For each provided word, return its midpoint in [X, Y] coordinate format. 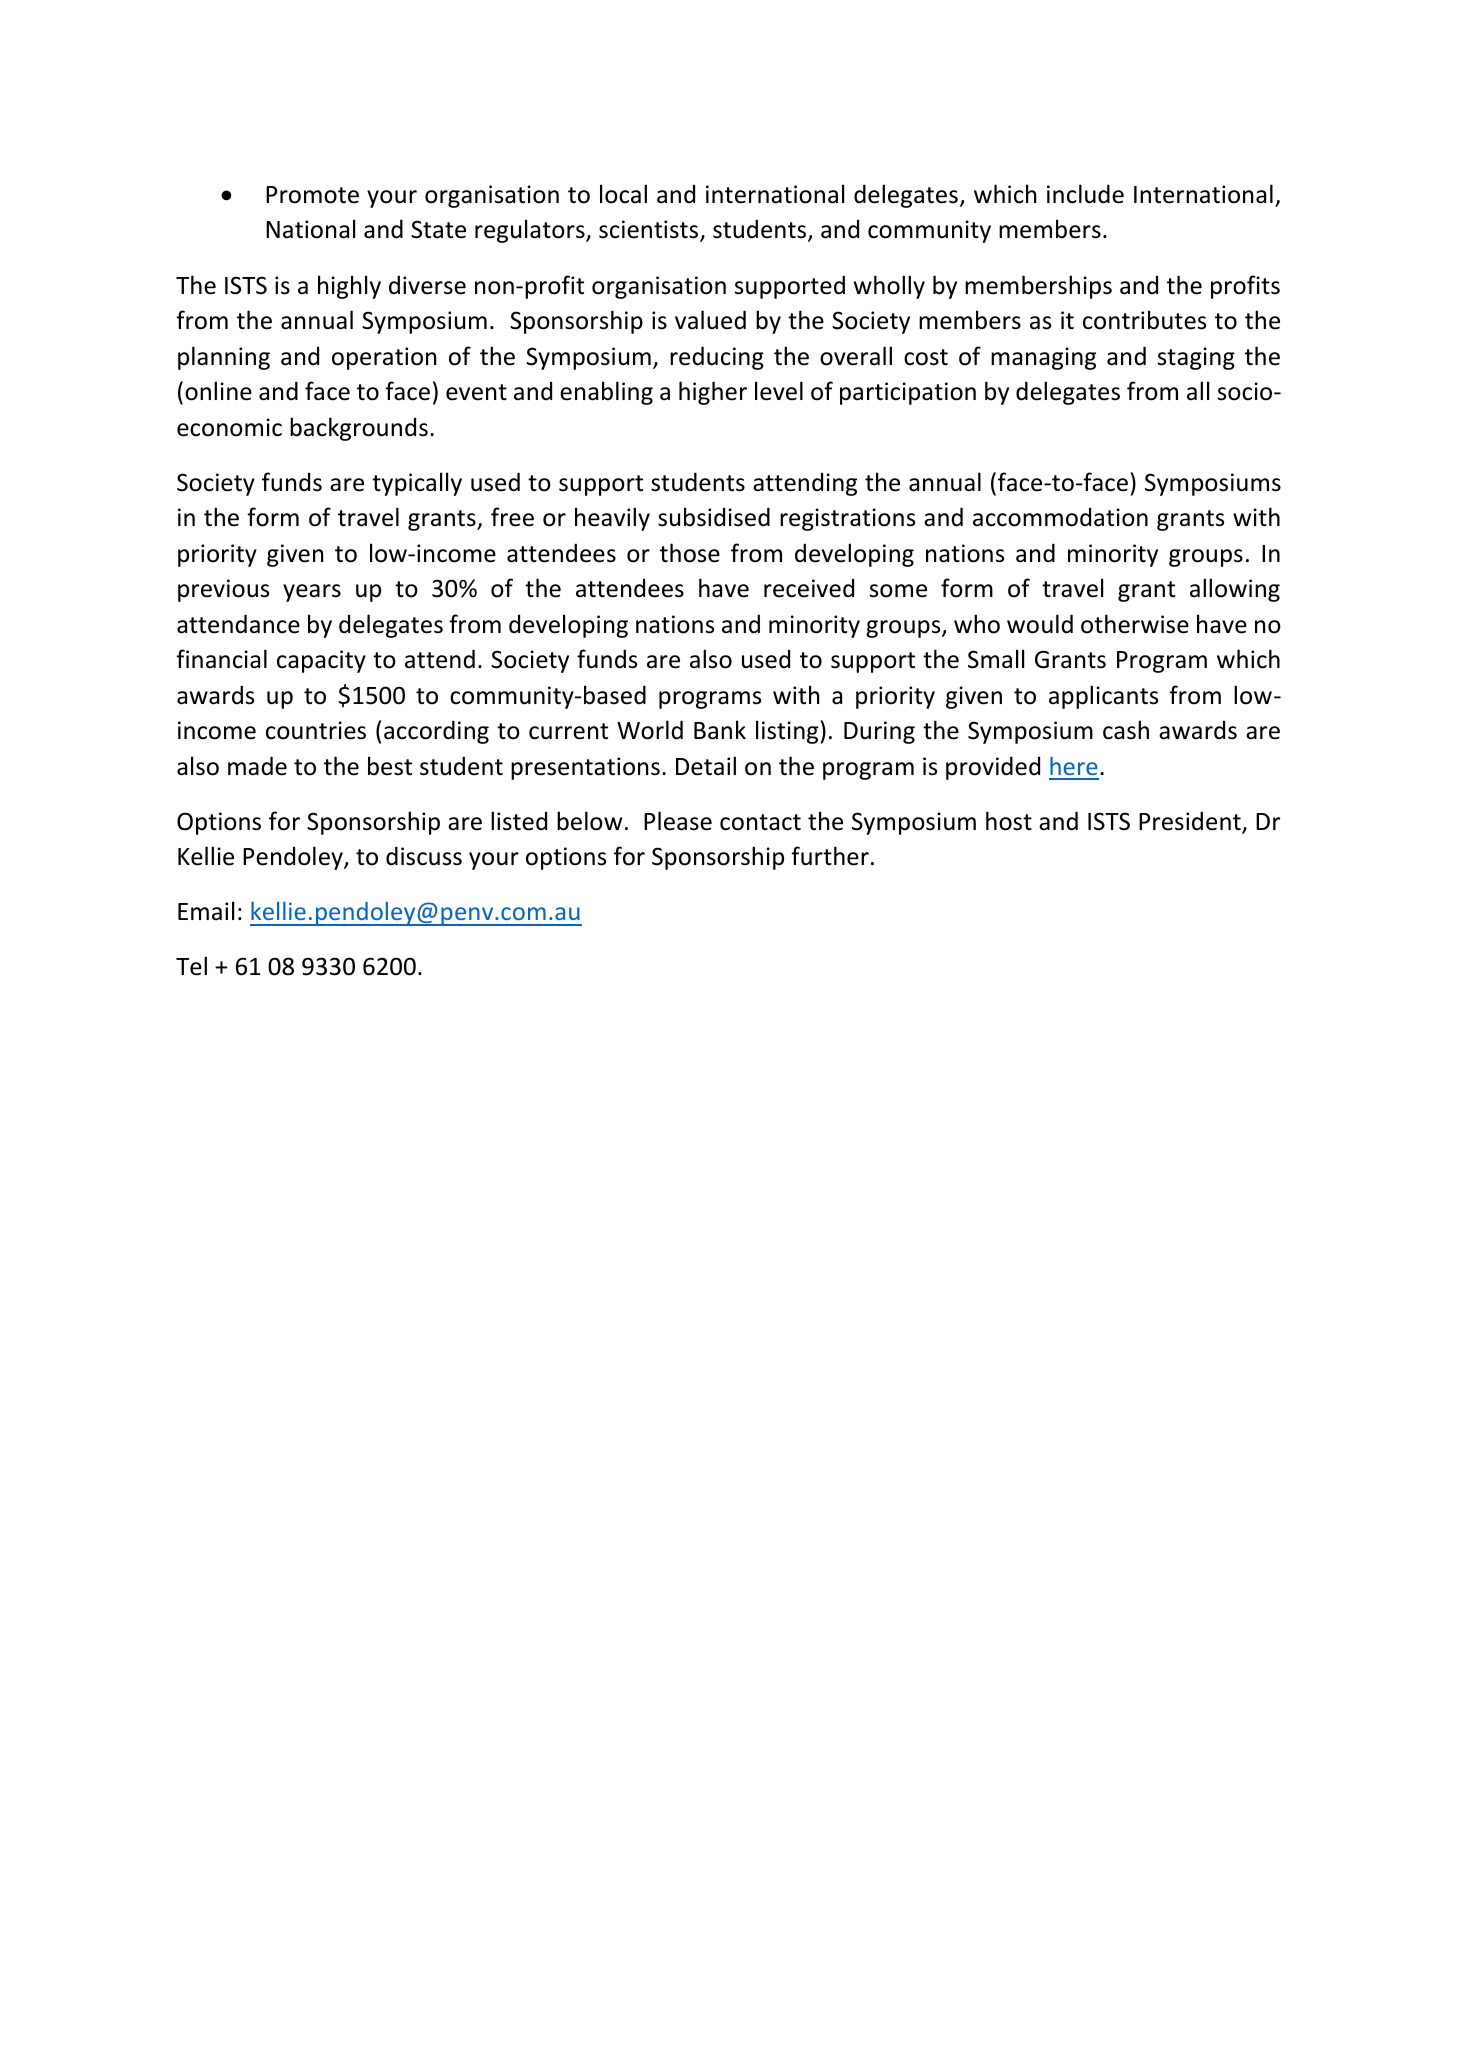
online [218, 391]
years [312, 593]
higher [713, 393]
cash [1126, 730]
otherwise [1135, 624]
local [623, 194]
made [257, 766]
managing [1043, 358]
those [690, 553]
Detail [706, 766]
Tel [191, 966]
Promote [312, 195]
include [1085, 194]
